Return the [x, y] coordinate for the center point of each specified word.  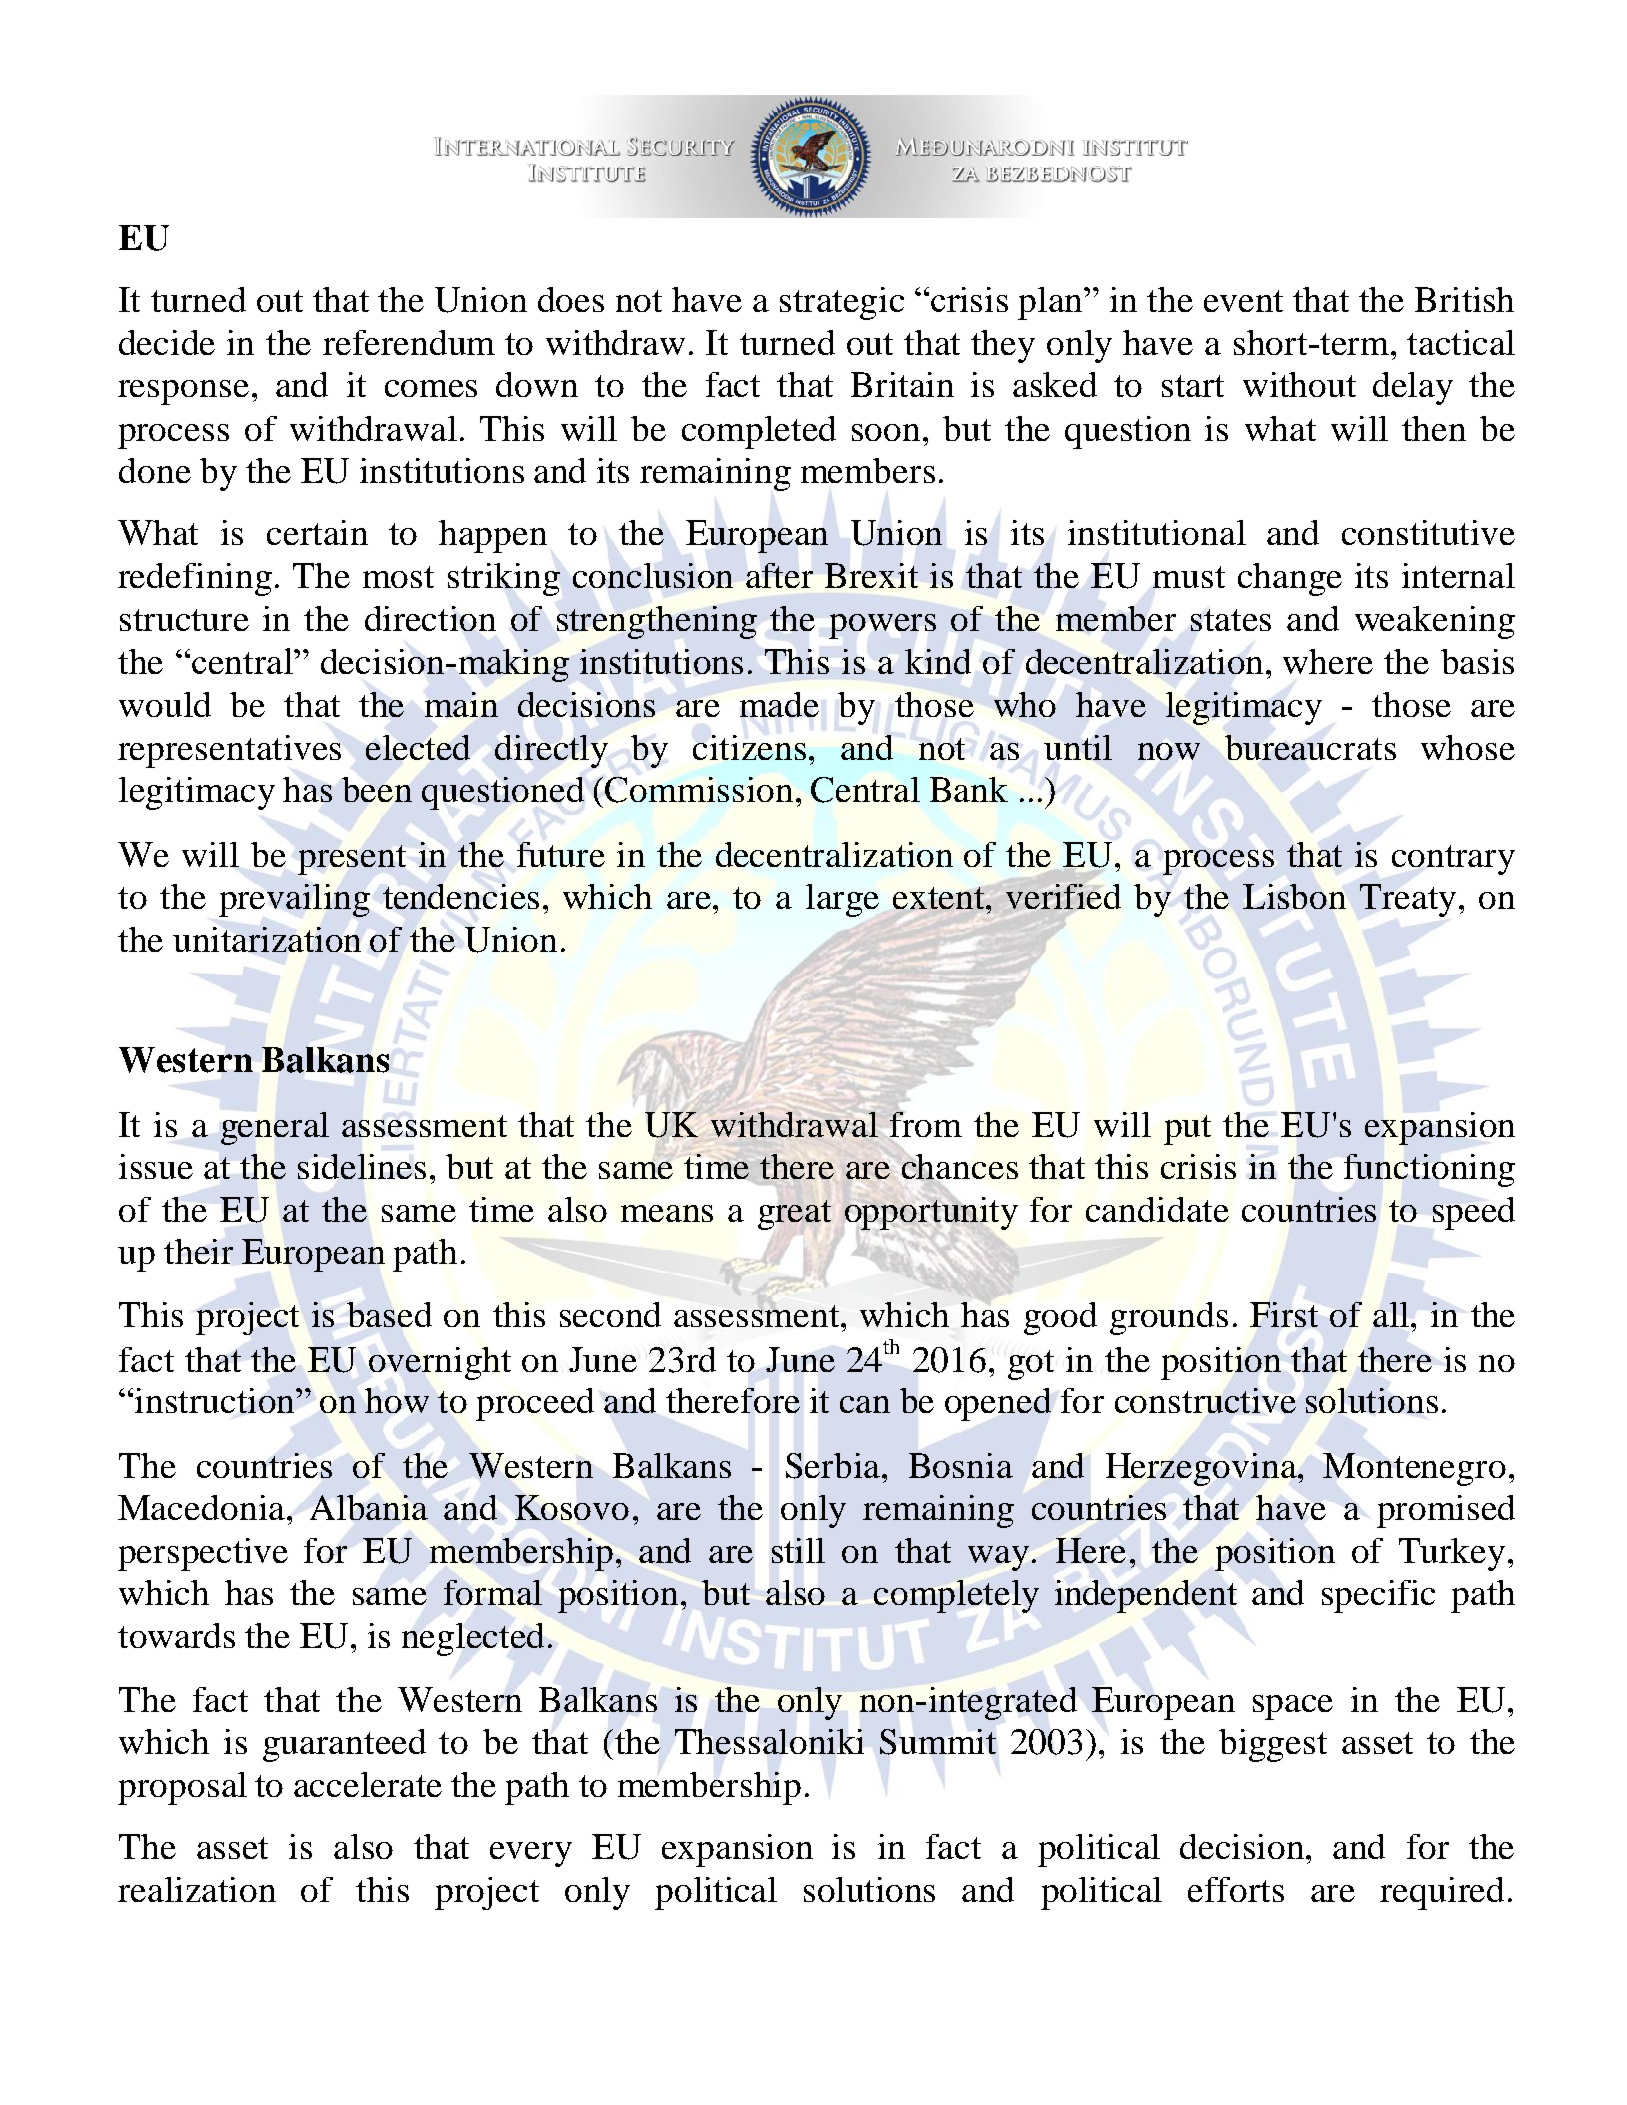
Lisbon [1294, 896]
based [389, 1314]
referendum [409, 342]
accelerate [368, 1784]
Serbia [833, 1466]
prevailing [294, 900]
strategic [842, 303]
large [842, 900]
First [1284, 1314]
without [1299, 384]
